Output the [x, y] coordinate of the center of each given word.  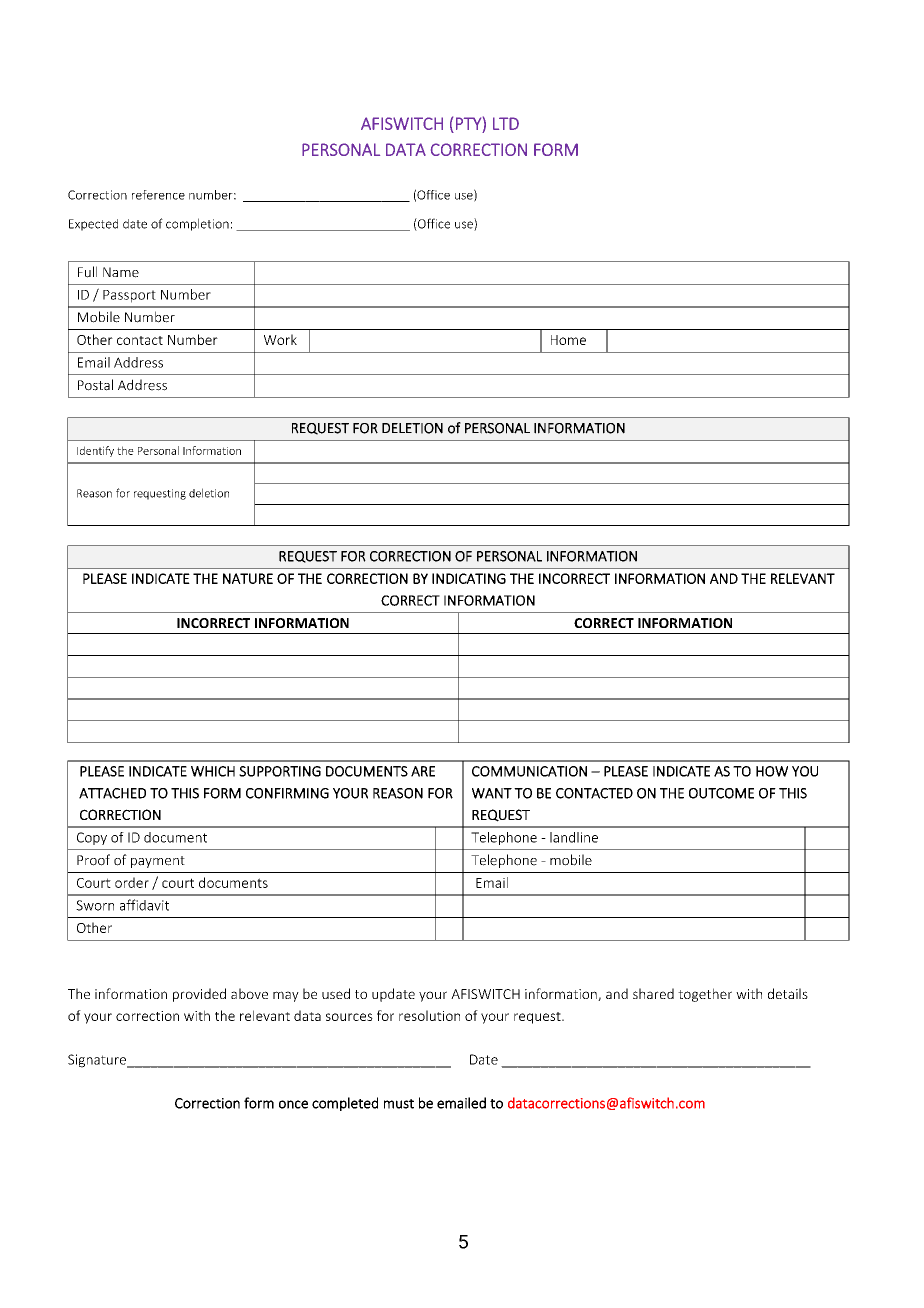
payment [158, 862]
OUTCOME [721, 793]
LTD [506, 123]
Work [280, 339]
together [705, 995]
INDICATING [469, 578]
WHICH [213, 771]
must [399, 1104]
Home [568, 340]
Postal [95, 385]
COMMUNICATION [529, 771]
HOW [772, 771]
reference [158, 195]
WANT [492, 793]
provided [199, 995]
